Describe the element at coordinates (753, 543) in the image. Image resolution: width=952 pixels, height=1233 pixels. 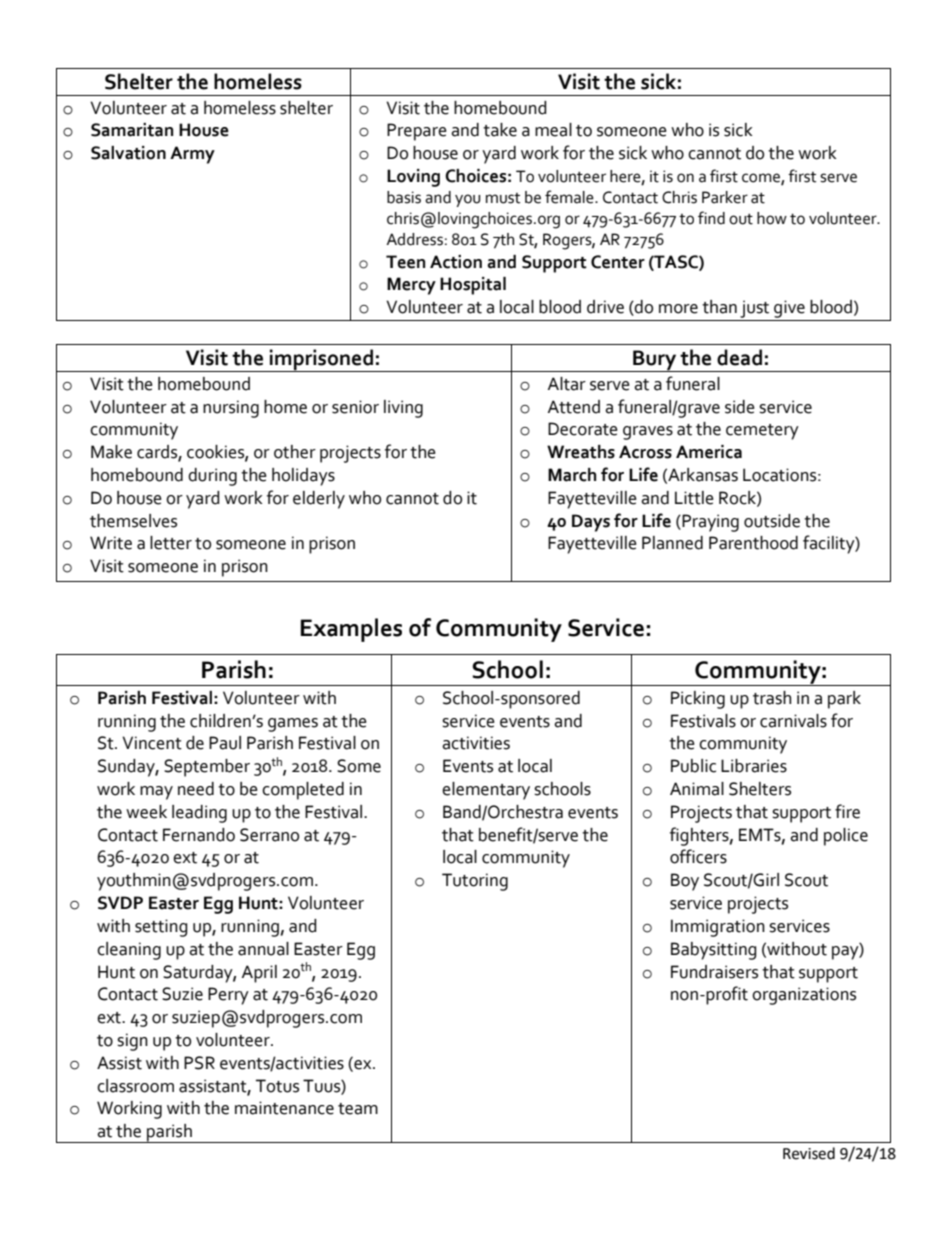
I see `Parenthood` at that location.
